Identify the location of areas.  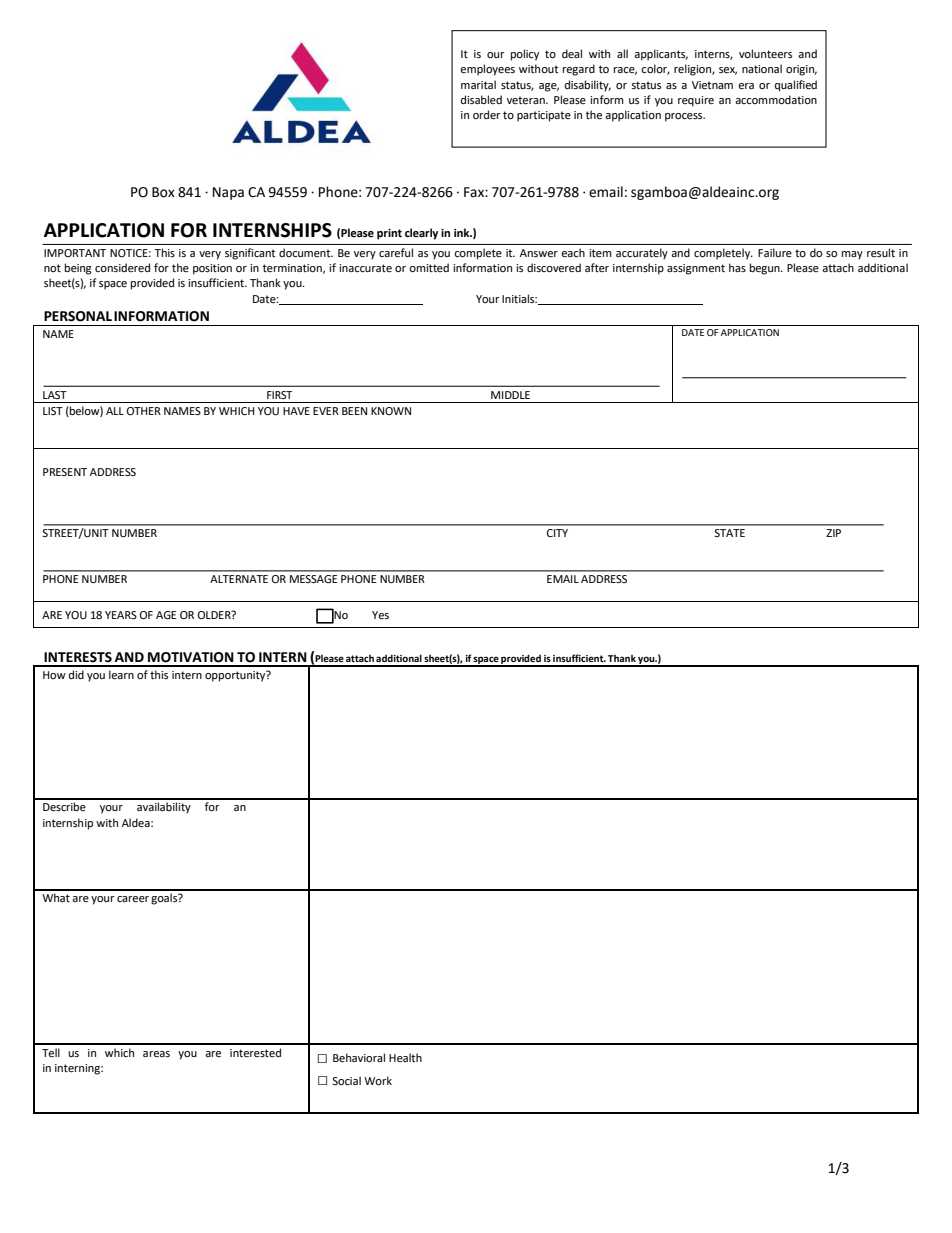
(156, 1054).
